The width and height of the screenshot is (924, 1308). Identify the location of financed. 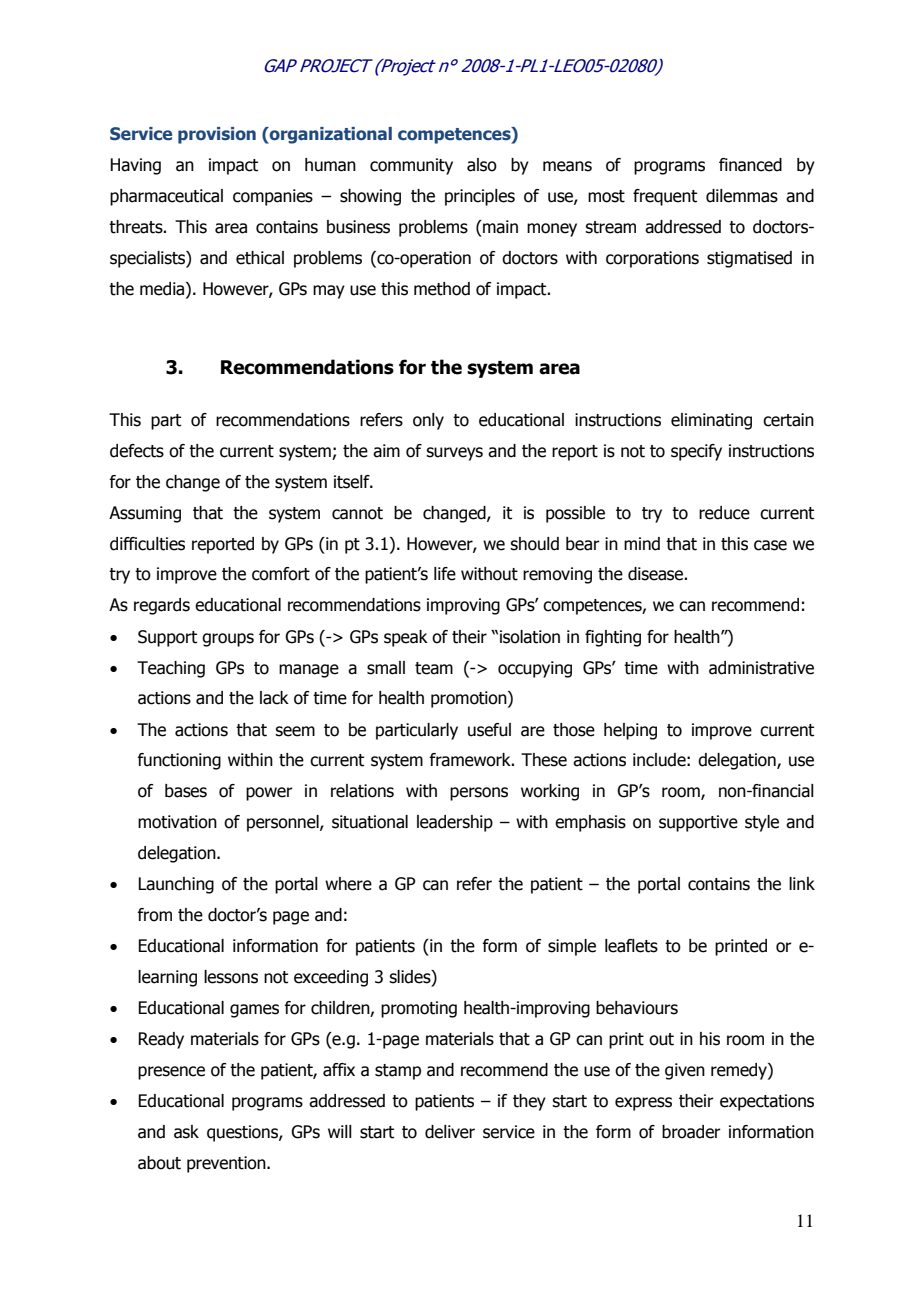
(750, 165).
